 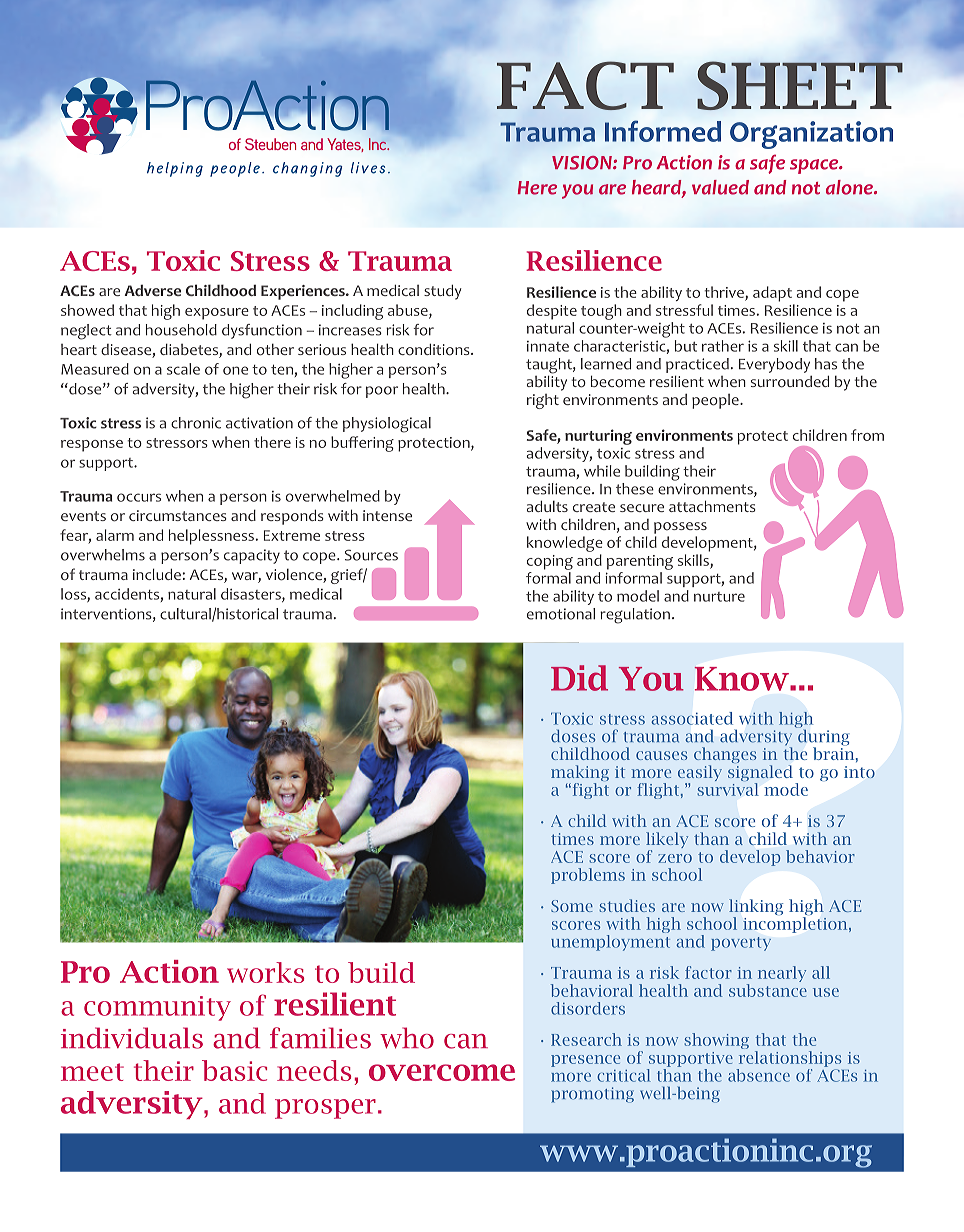 I want to click on Everybody, so click(x=774, y=365).
